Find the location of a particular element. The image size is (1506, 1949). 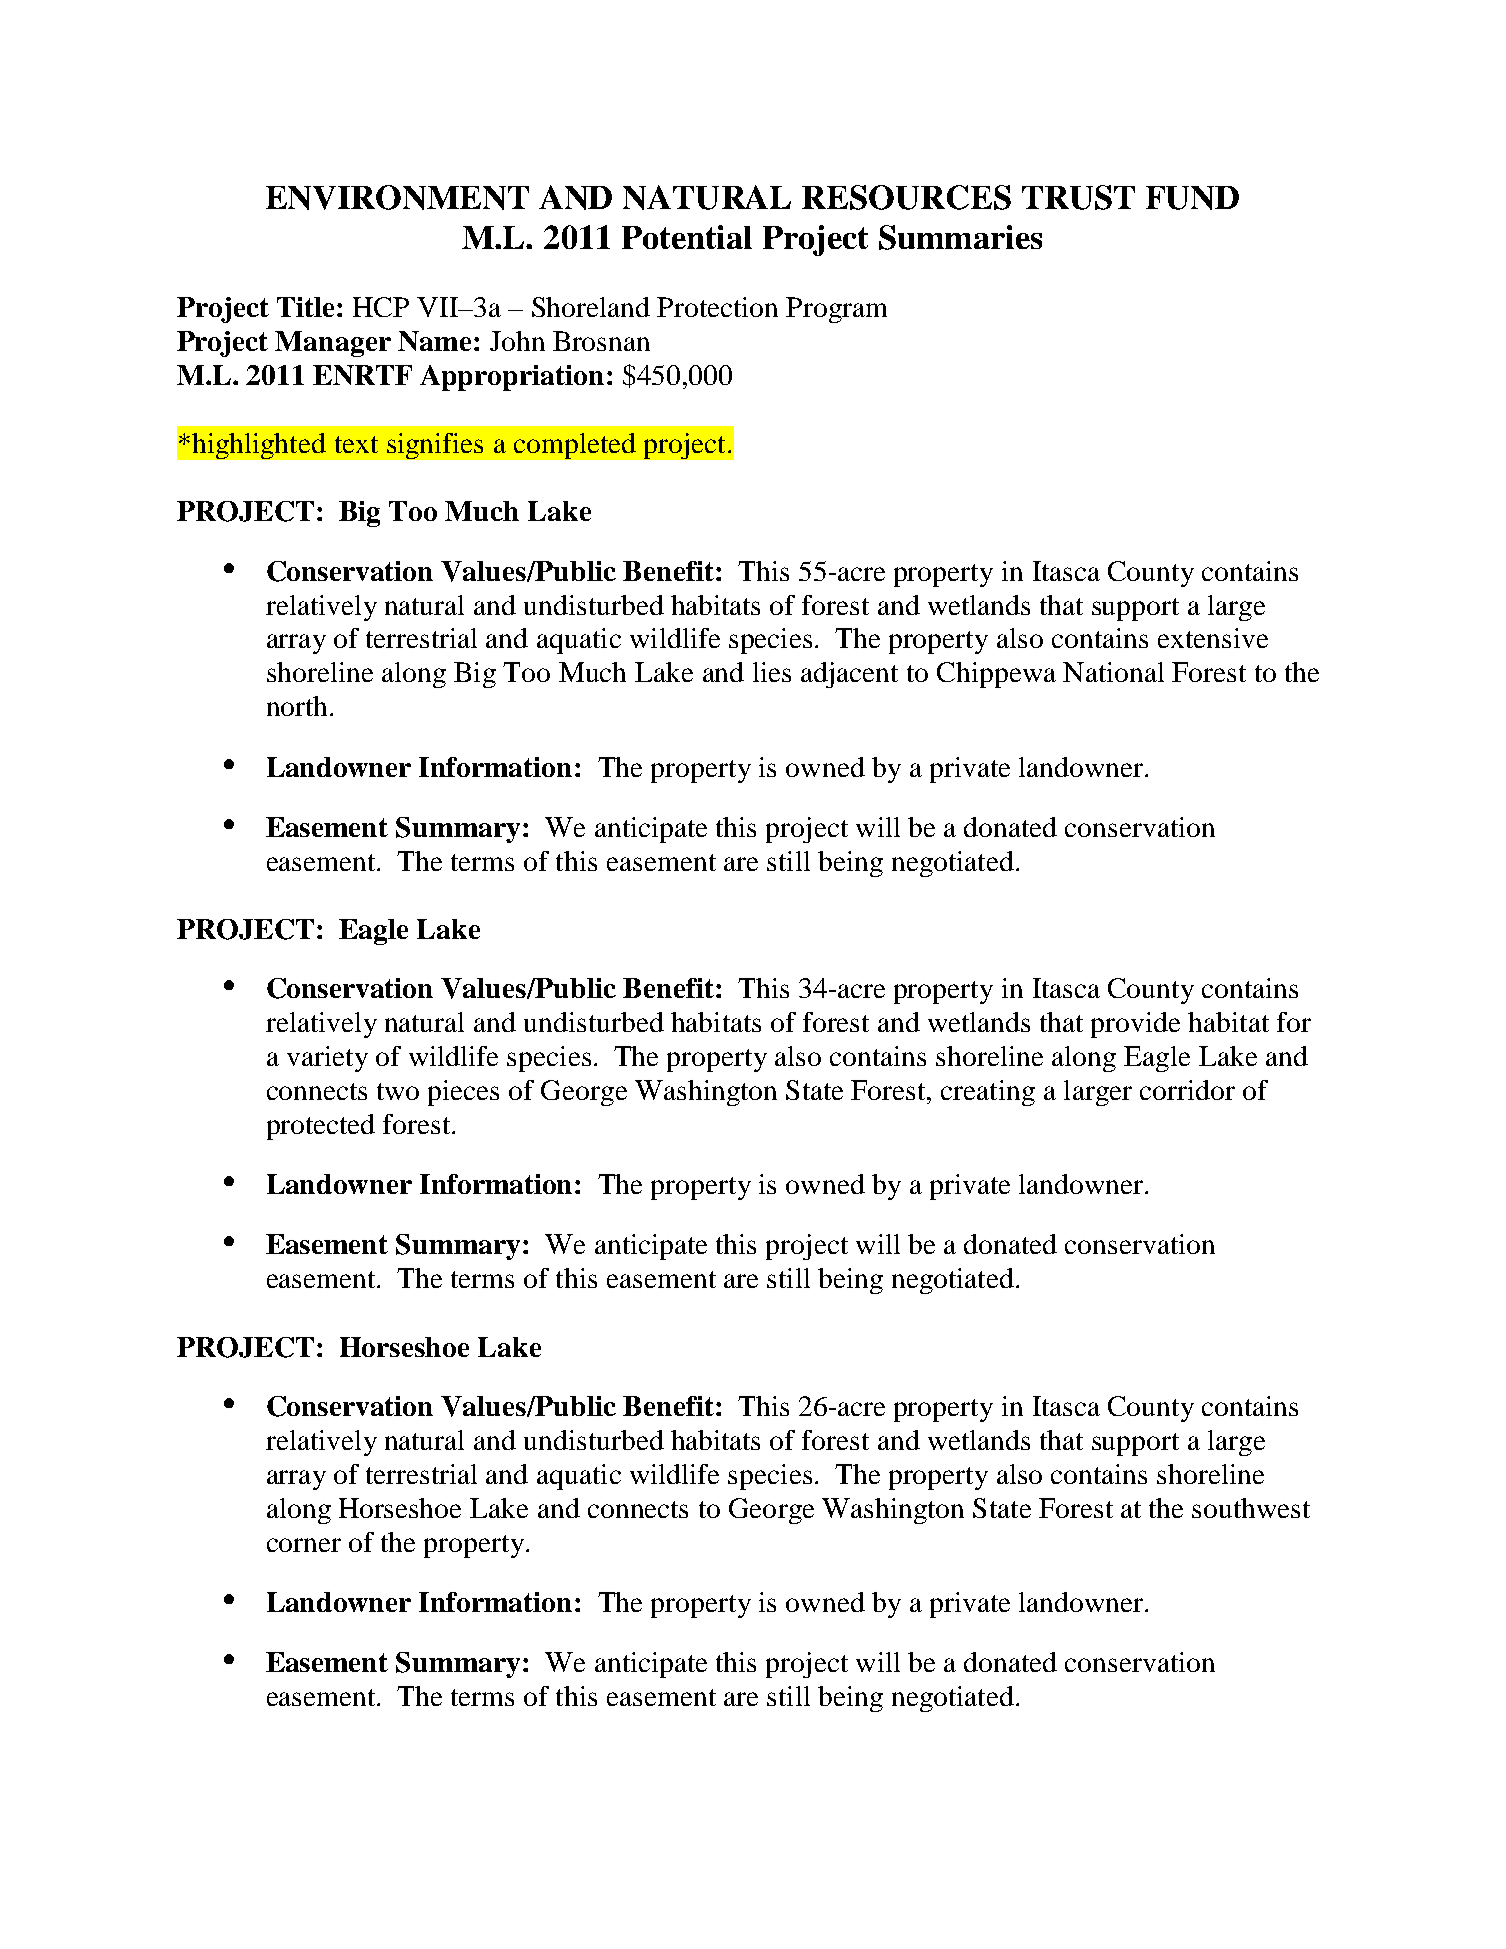

provide is located at coordinates (1135, 1025).
